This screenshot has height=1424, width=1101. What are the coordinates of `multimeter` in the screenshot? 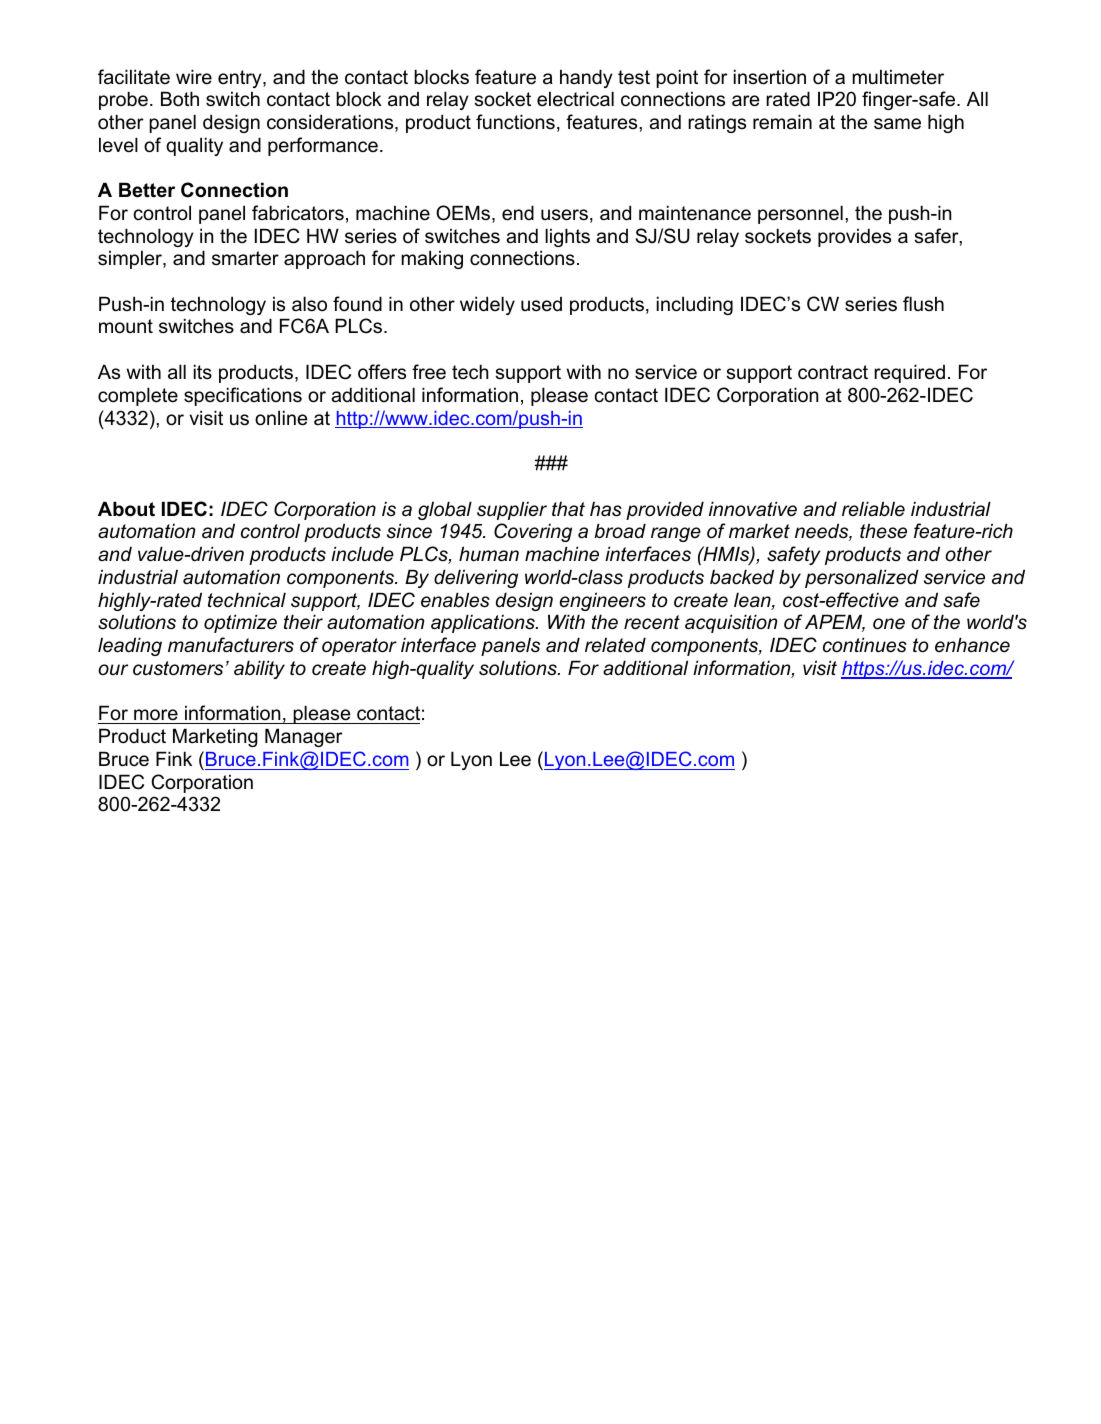 It's located at (898, 77).
